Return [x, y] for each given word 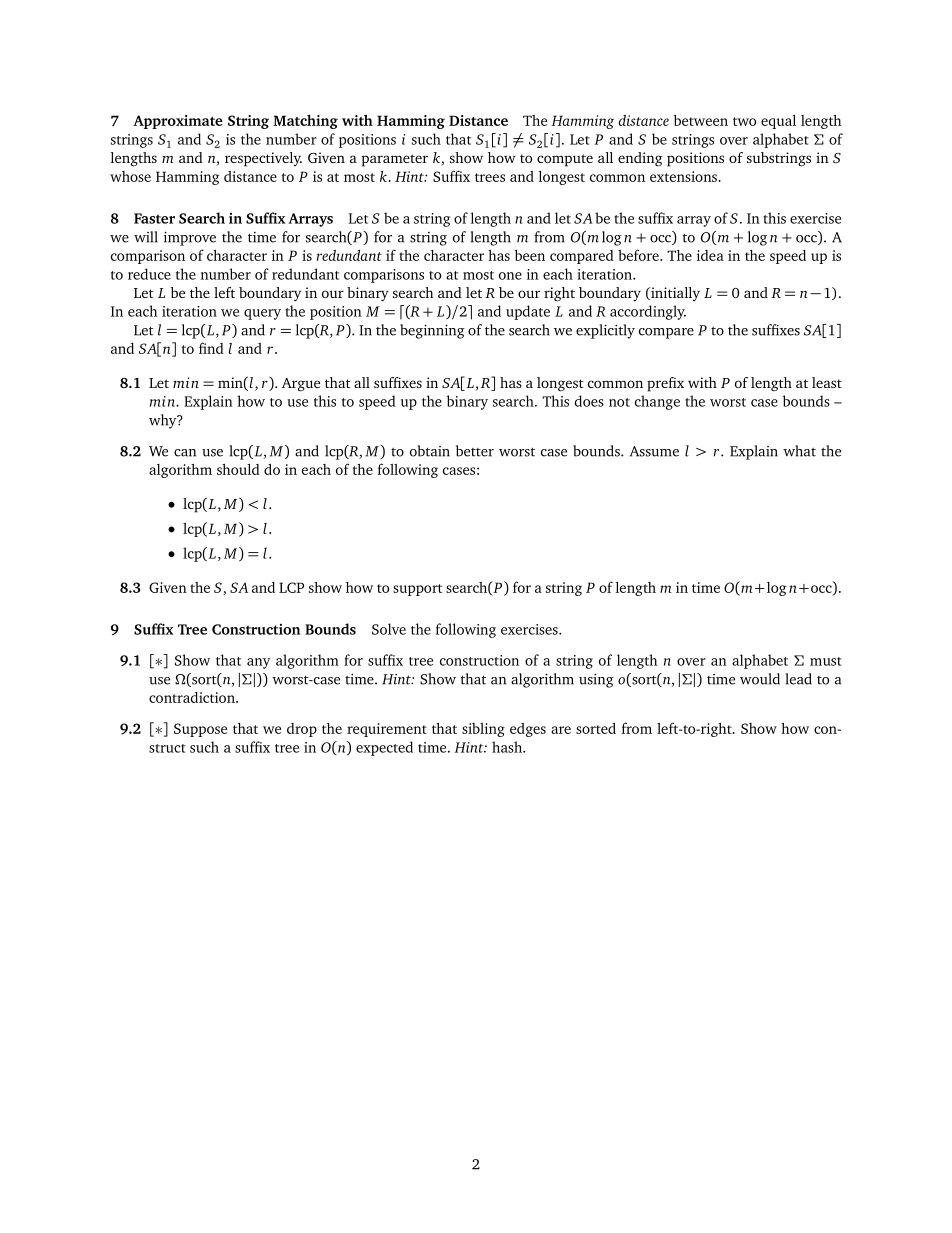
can [185, 453]
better [475, 451]
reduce [149, 274]
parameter [394, 160]
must [826, 661]
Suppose [200, 730]
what [799, 451]
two [744, 121]
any [259, 663]
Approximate [178, 122]
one [510, 276]
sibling [483, 730]
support [417, 590]
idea [710, 255]
